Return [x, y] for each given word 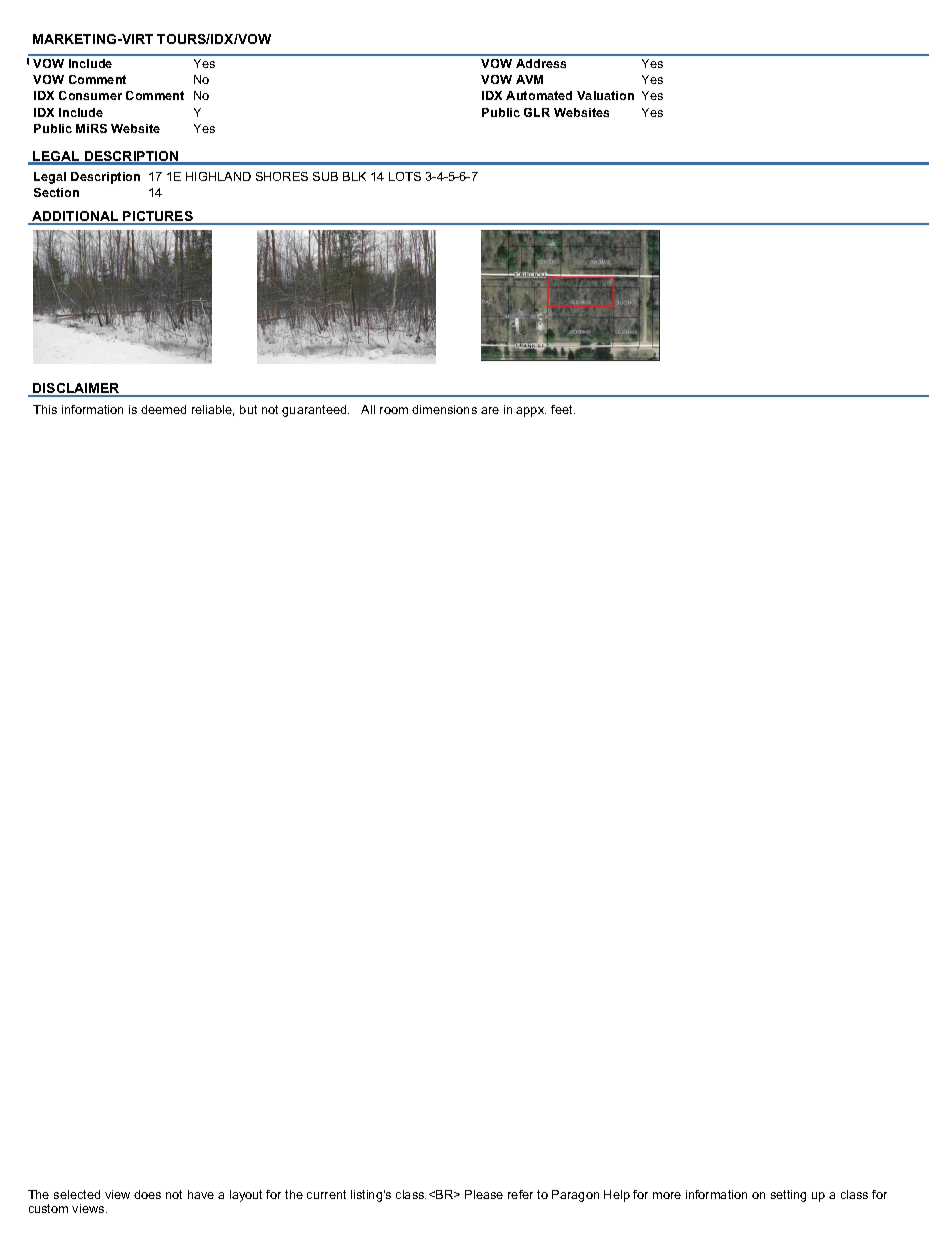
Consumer [90, 95]
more [667, 1195]
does [147, 1194]
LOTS [405, 176]
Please [484, 1194]
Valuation [605, 95]
